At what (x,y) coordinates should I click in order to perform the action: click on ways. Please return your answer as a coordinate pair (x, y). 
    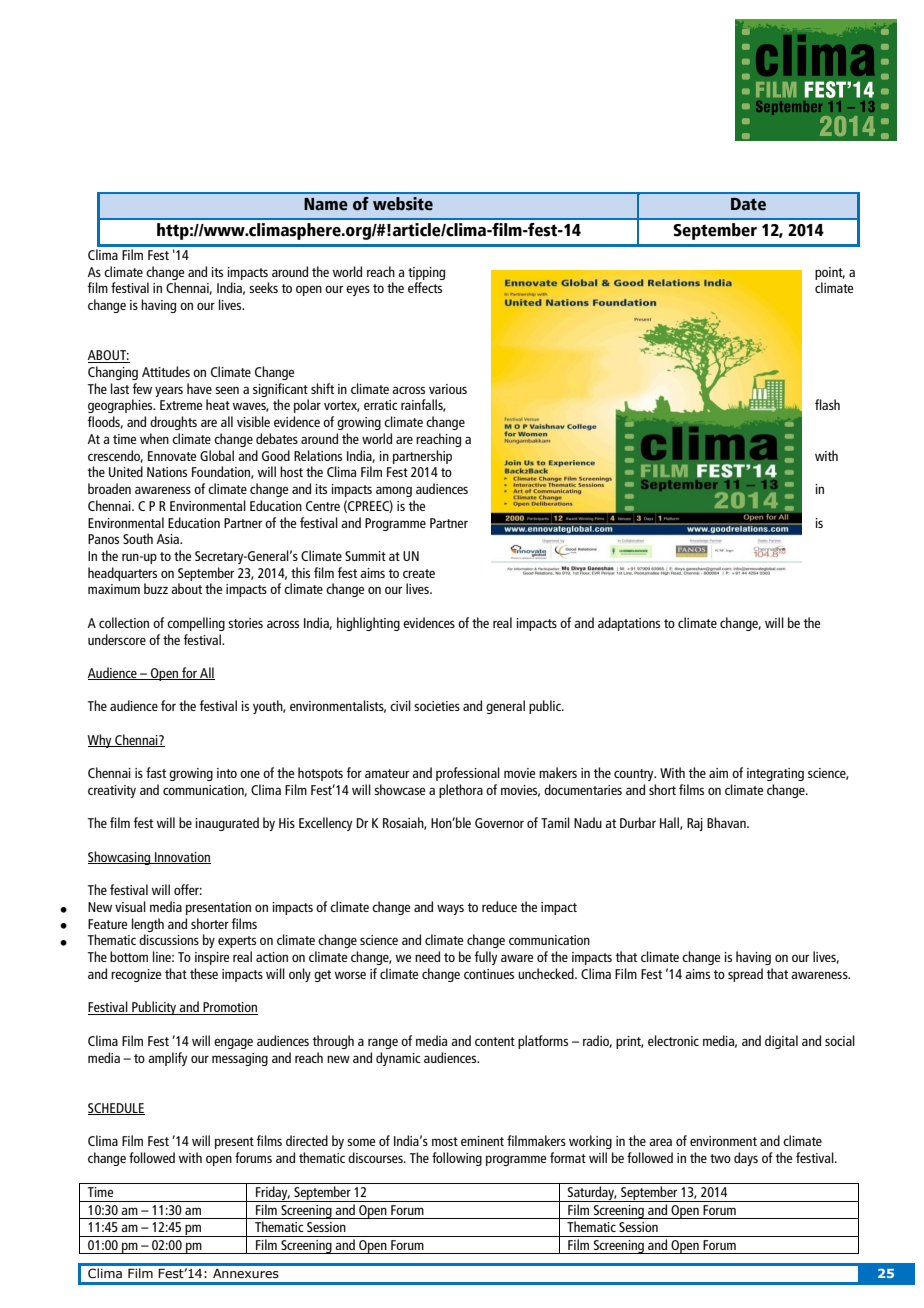
    Looking at the image, I should click on (450, 909).
